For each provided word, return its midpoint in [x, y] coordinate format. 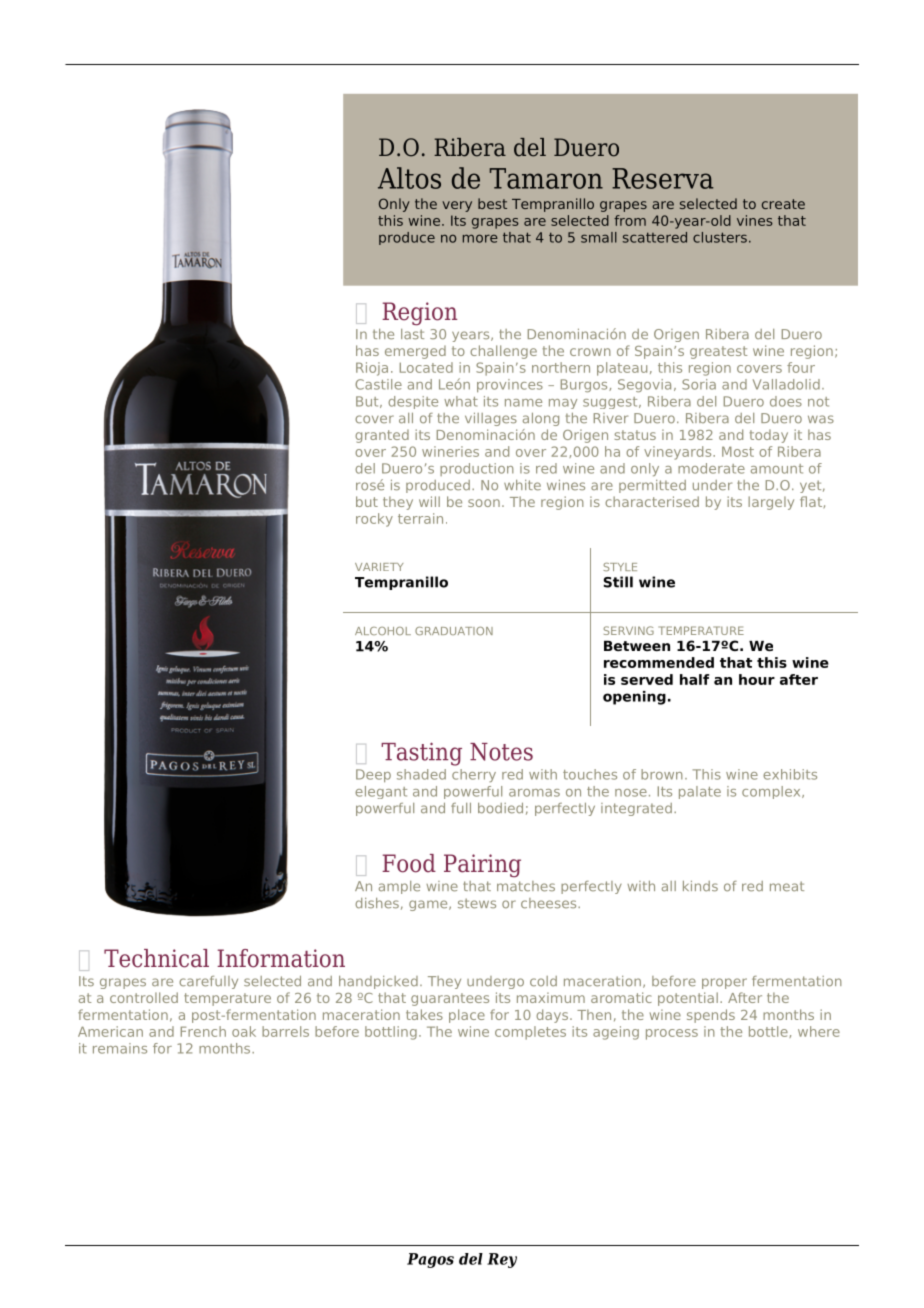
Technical [156, 958]
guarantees [450, 999]
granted [382, 436]
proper [724, 983]
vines [755, 220]
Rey [502, 1260]
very [457, 206]
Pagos [430, 1260]
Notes [501, 752]
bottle [769, 1032]
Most [738, 451]
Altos [409, 178]
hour [757, 679]
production [477, 469]
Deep [373, 775]
